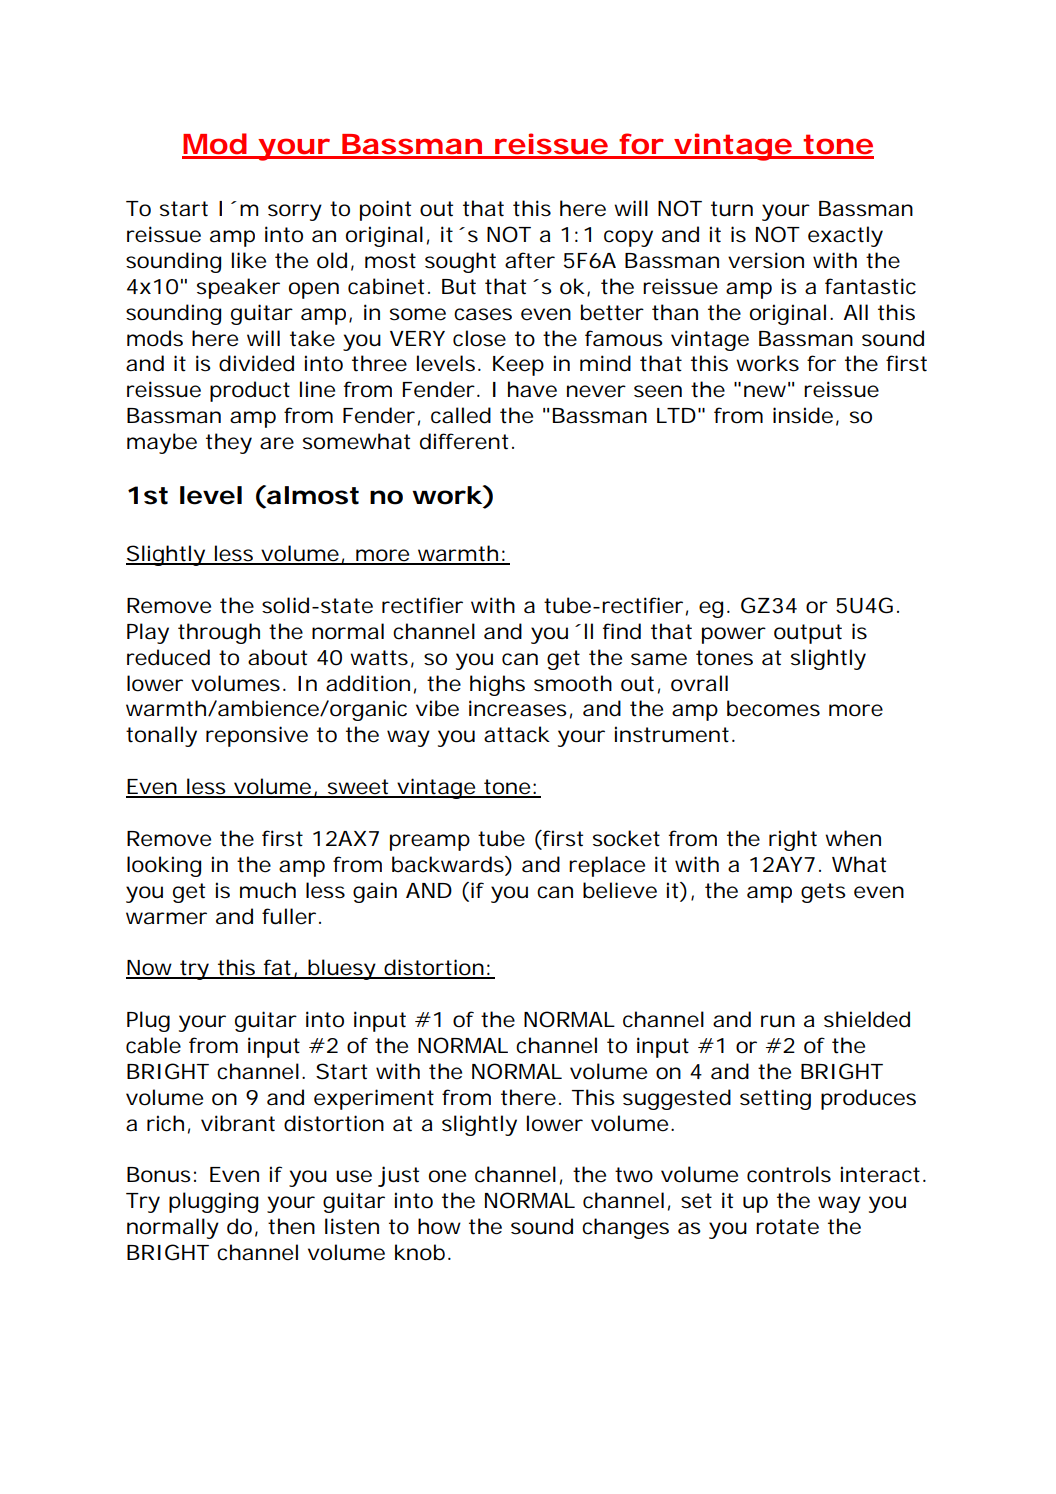 This screenshot has width=1056, height=1494. I want to click on like, so click(249, 260).
